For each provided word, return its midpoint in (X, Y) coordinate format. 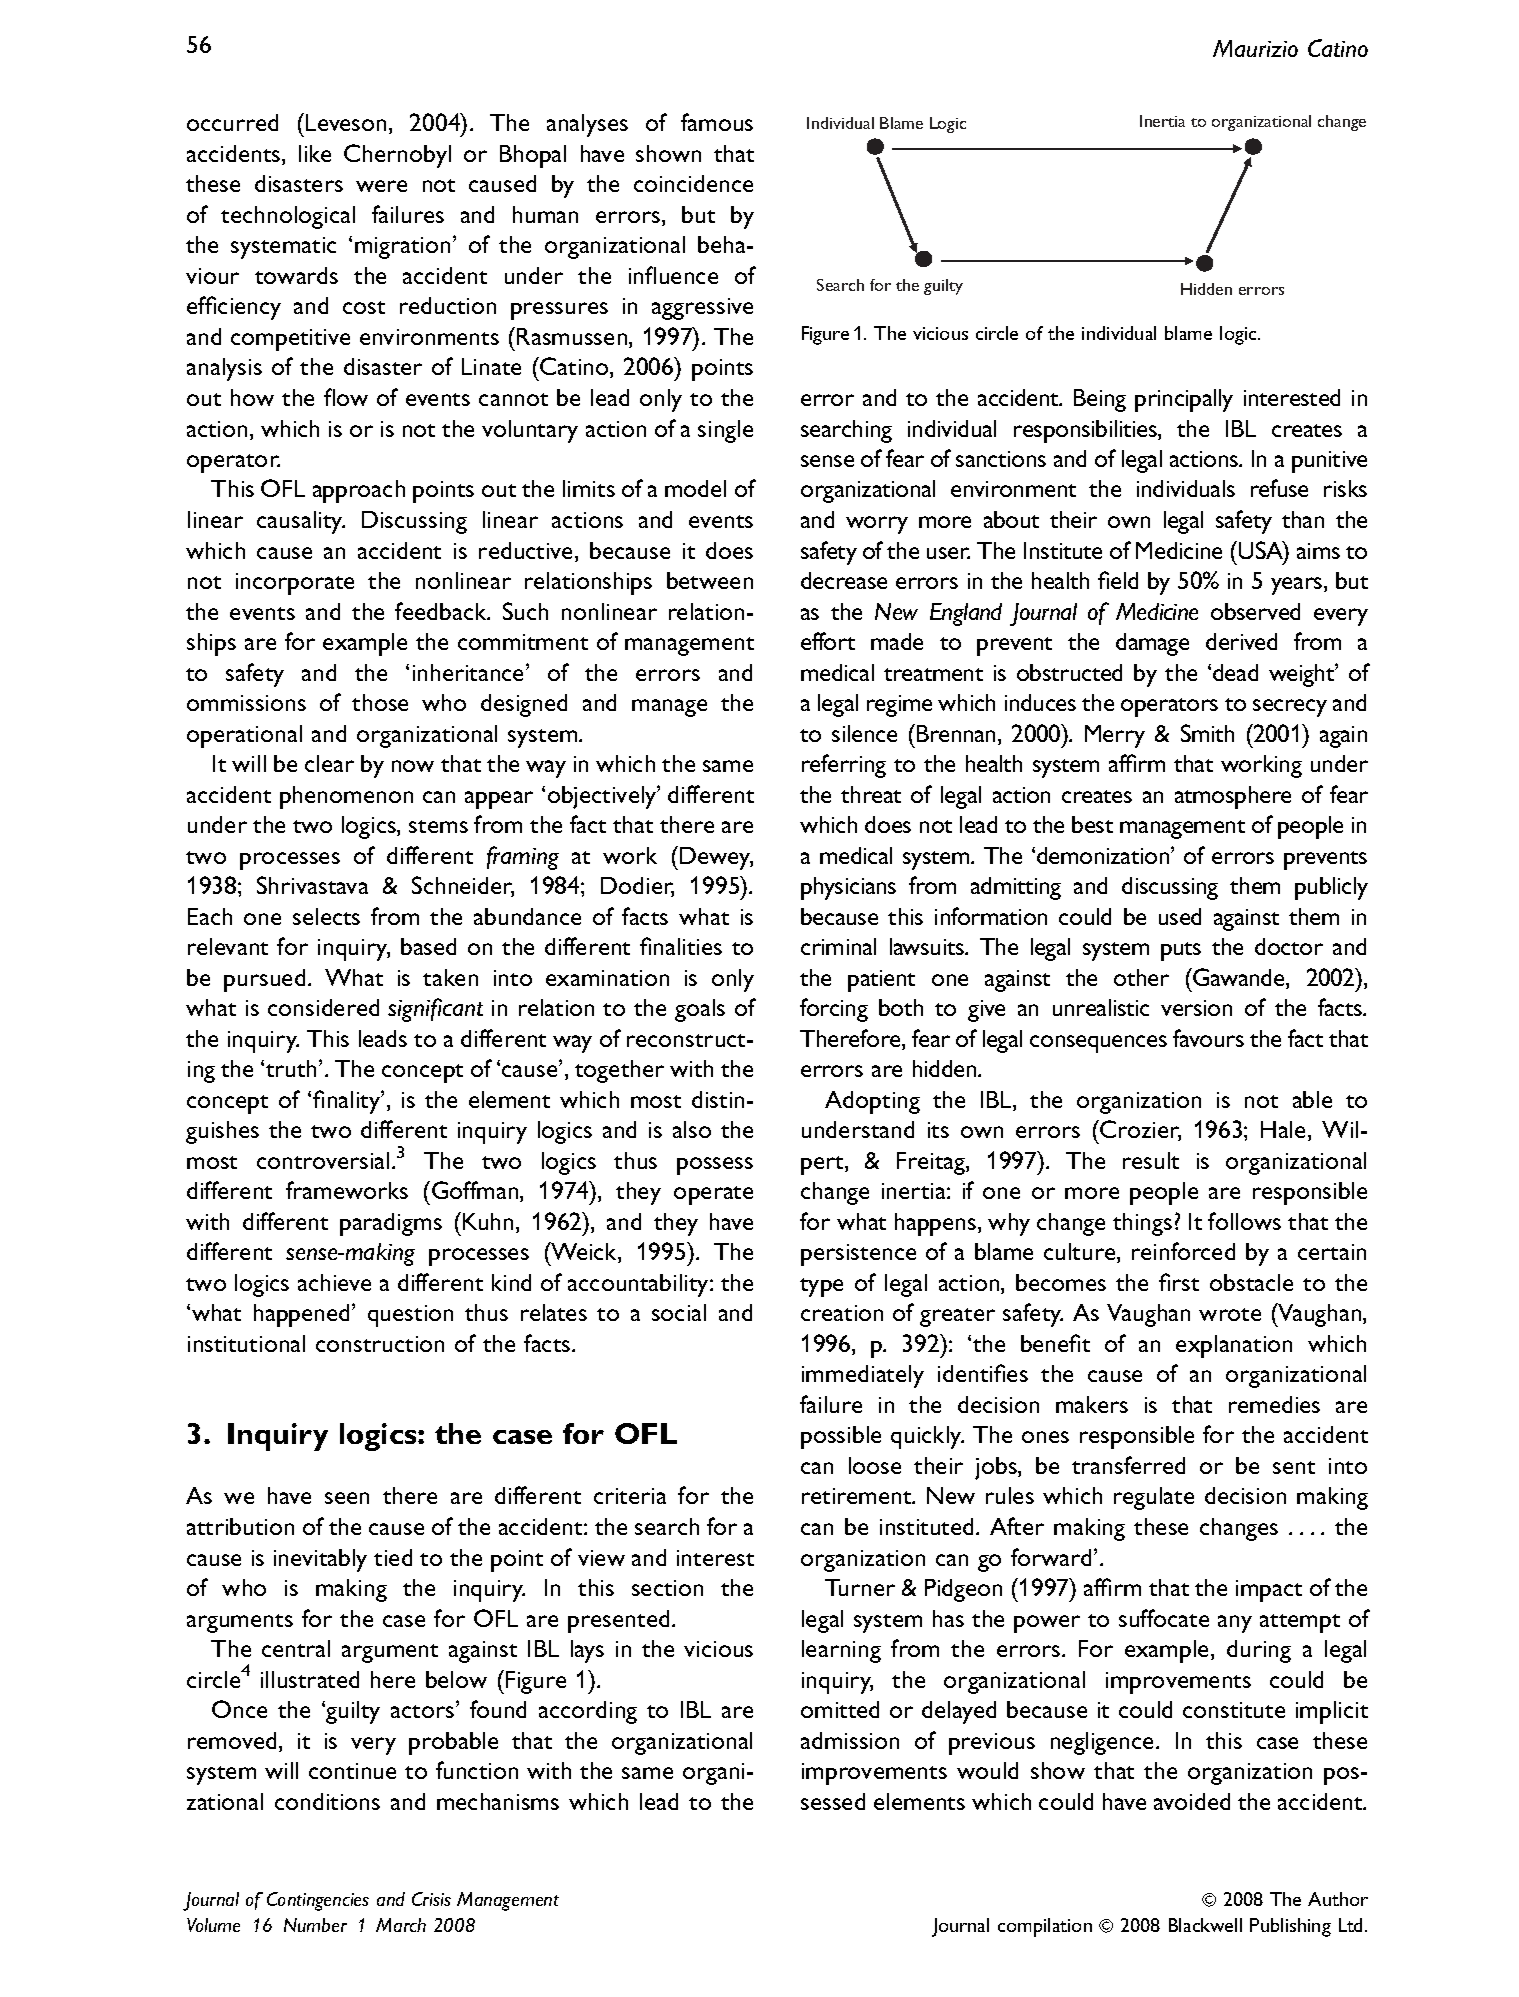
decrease (844, 580)
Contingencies (318, 1901)
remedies (1274, 1404)
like (315, 153)
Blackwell (1205, 1925)
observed (1255, 611)
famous (717, 122)
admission (850, 1740)
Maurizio (1255, 48)
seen (347, 1498)
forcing (834, 1010)
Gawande (1239, 978)
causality (301, 522)
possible (841, 1437)
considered (323, 1007)
